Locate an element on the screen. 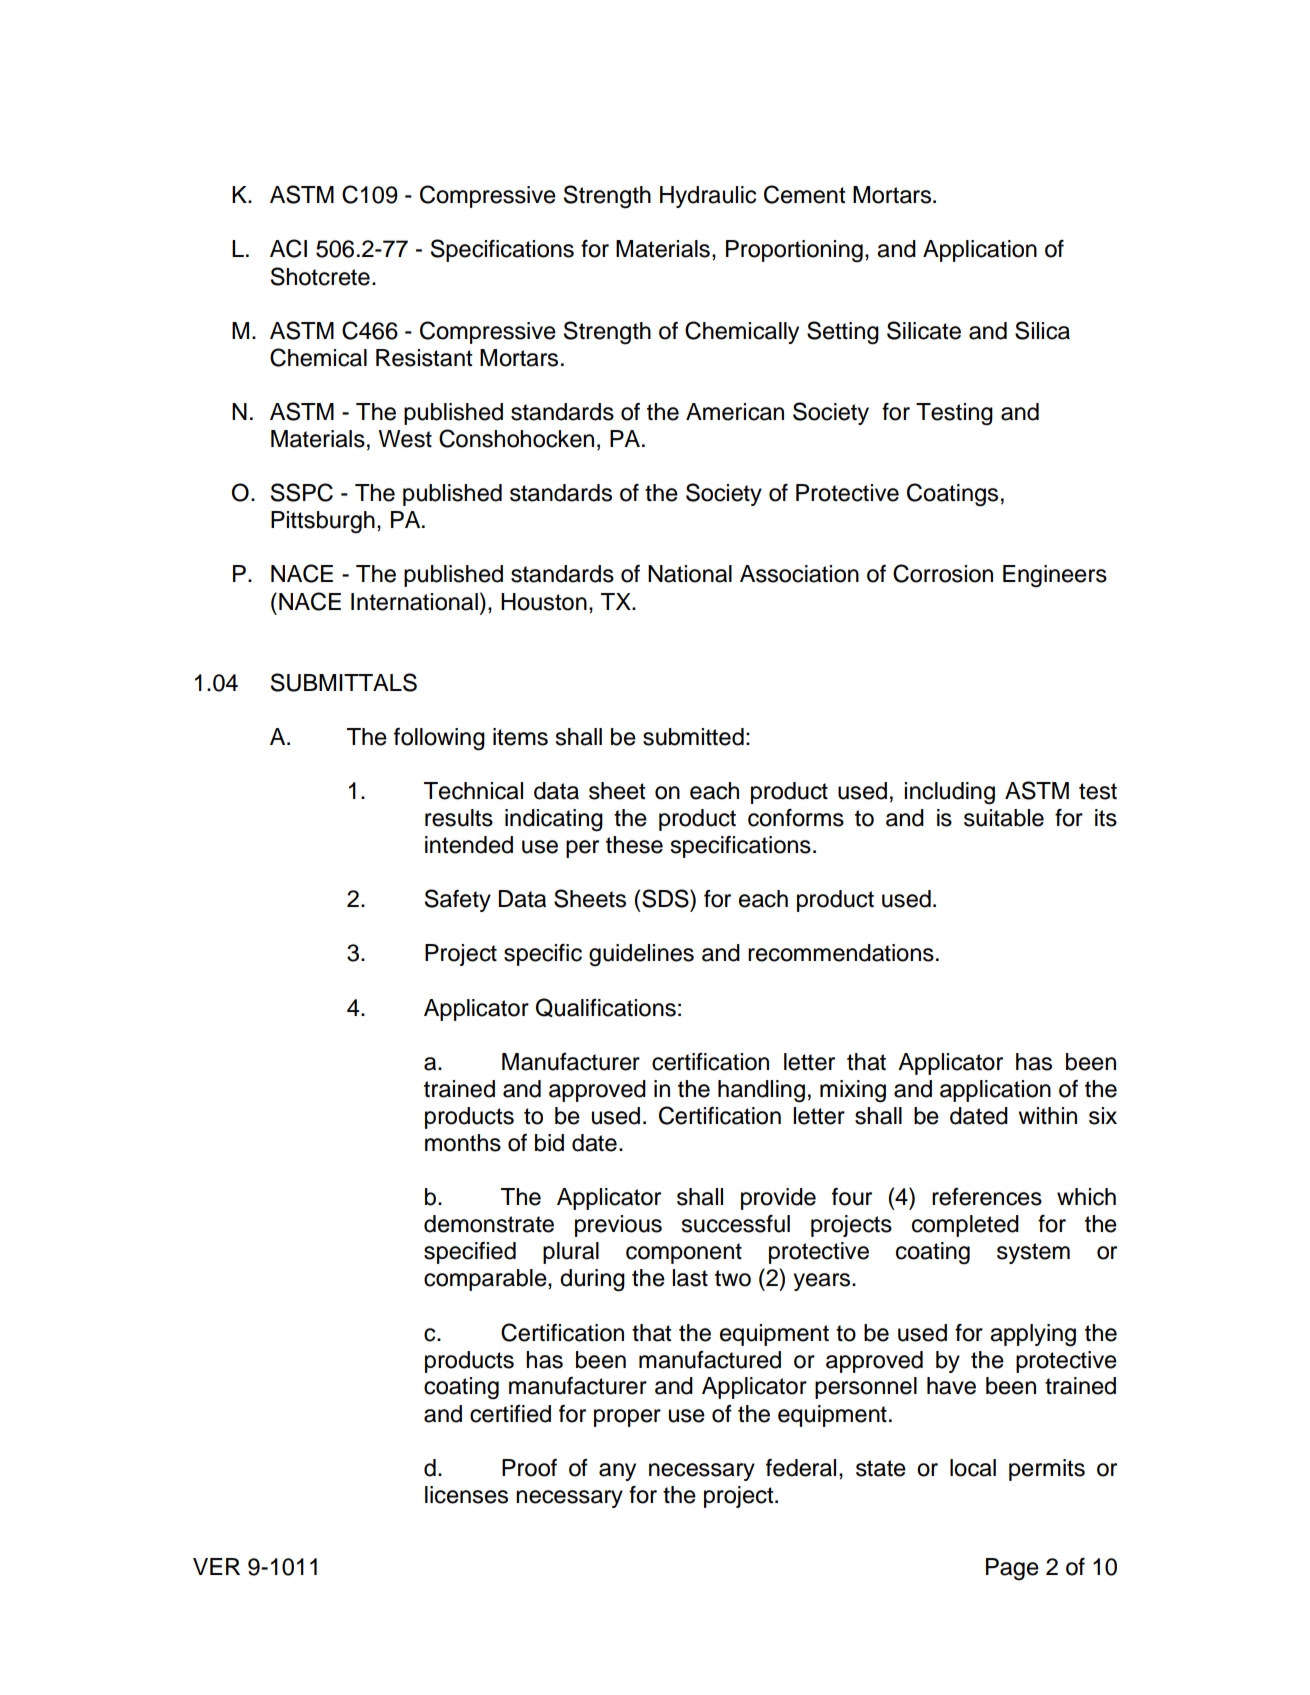  following is located at coordinates (439, 739).
